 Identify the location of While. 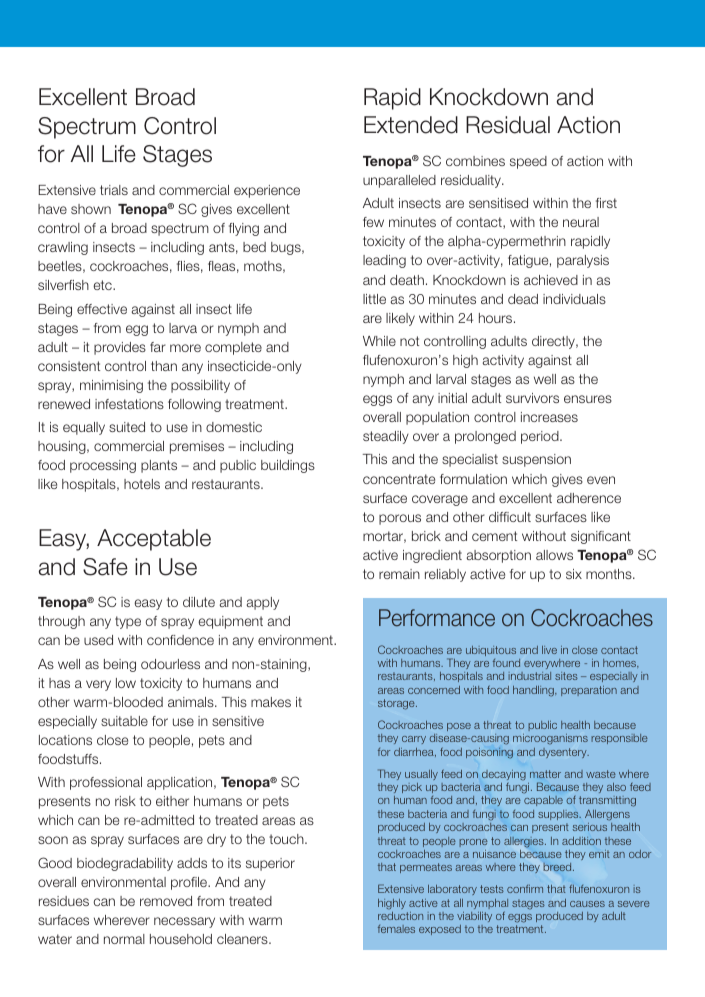
(379, 341).
